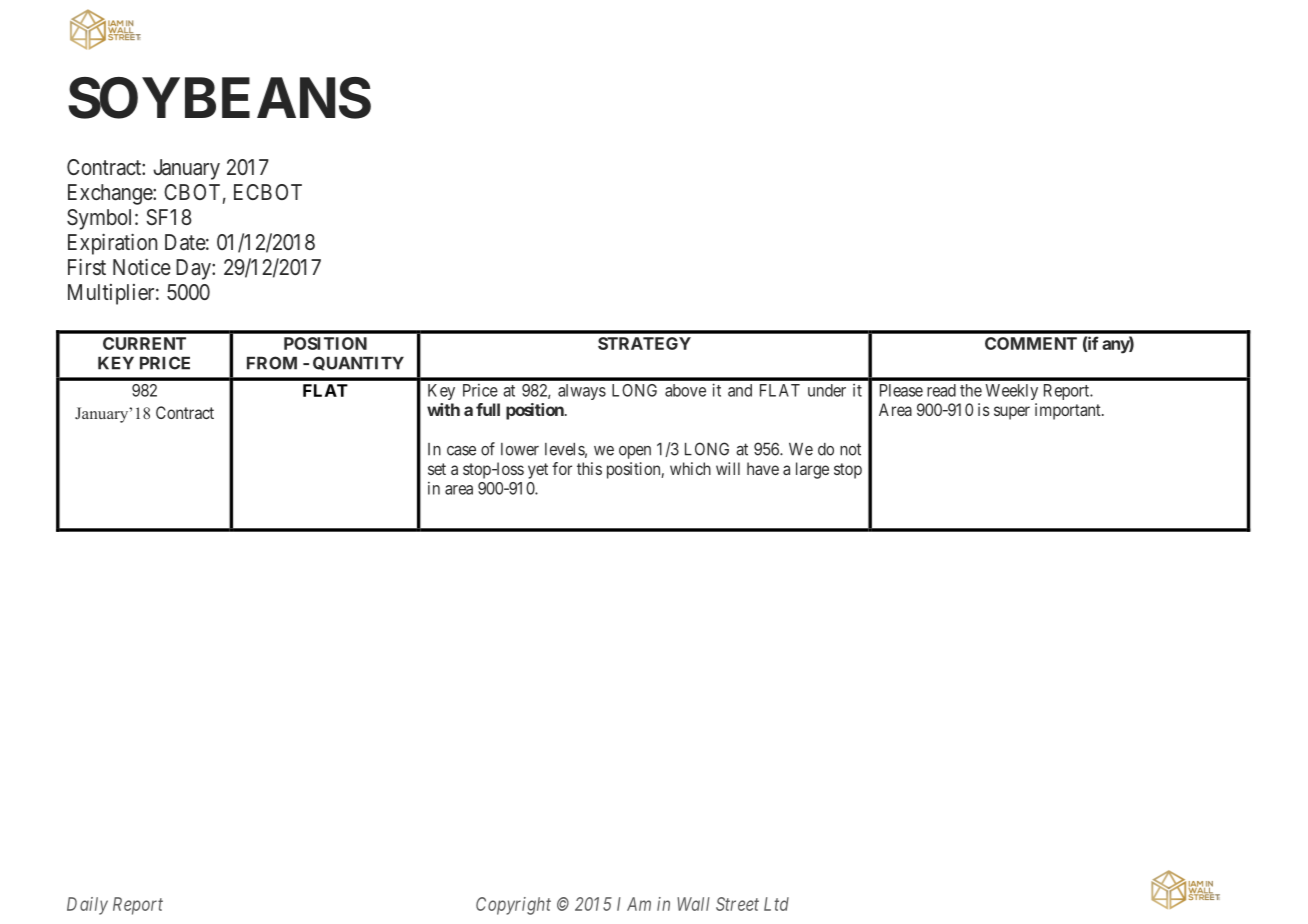  What do you see at coordinates (87, 906) in the screenshot?
I see `Daily` at bounding box center [87, 906].
